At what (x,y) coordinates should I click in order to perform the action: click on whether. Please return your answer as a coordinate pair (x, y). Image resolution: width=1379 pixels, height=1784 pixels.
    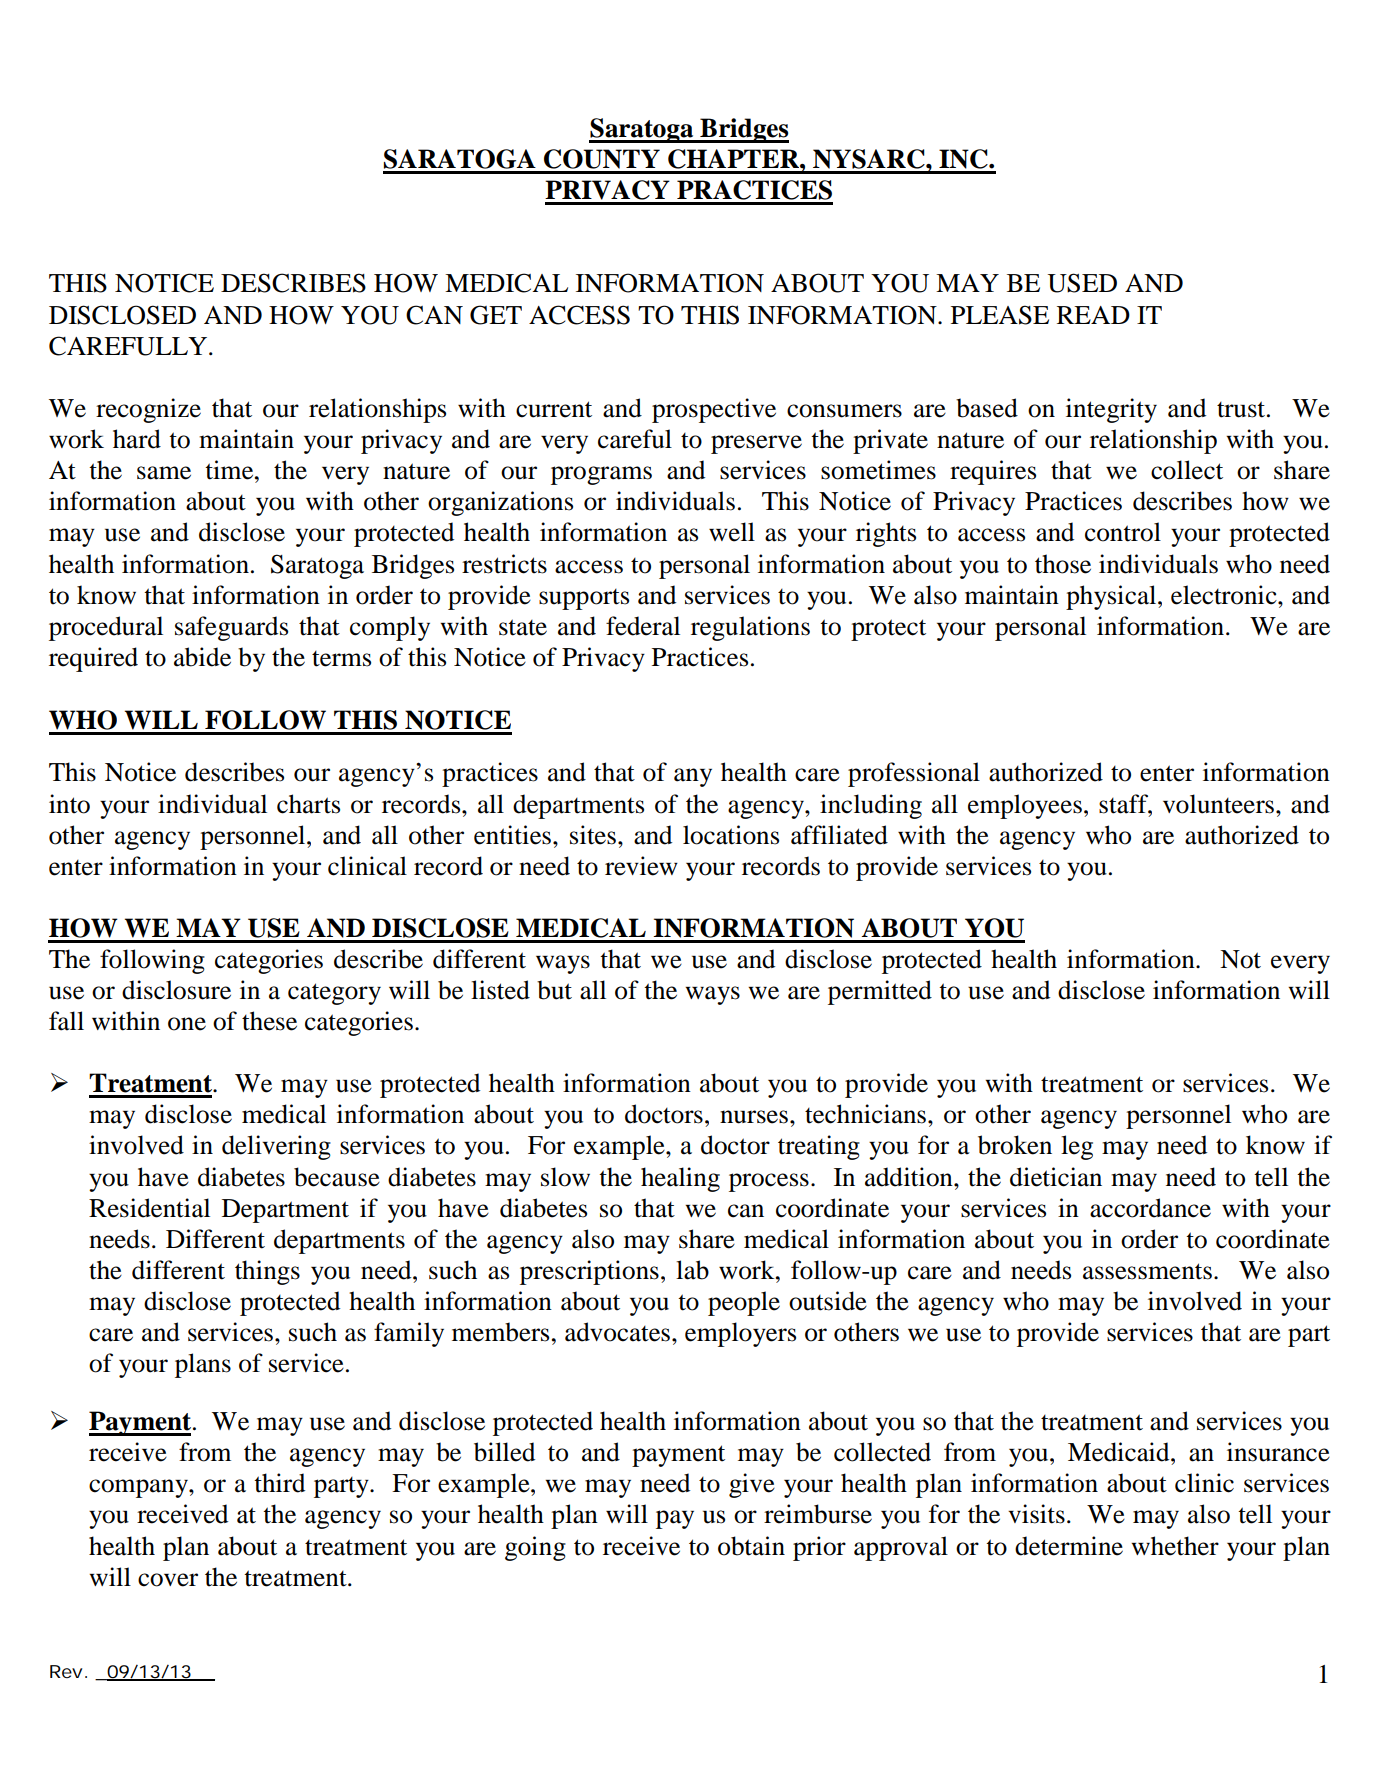
    Looking at the image, I should click on (1175, 1546).
